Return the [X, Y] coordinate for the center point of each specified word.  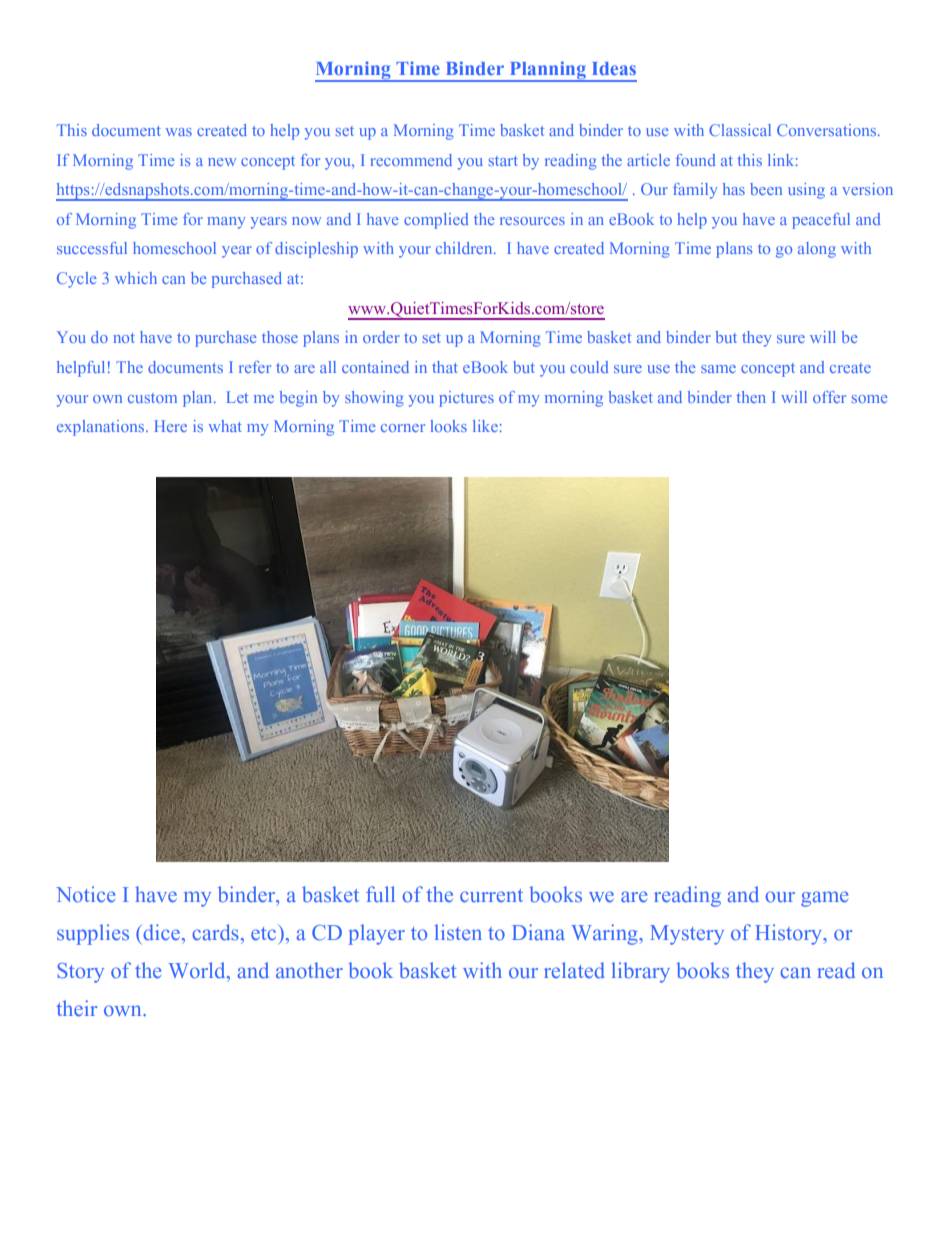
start [503, 161]
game [825, 899]
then [751, 397]
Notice [86, 894]
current [491, 896]
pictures [466, 399]
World [198, 970]
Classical [740, 130]
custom [152, 398]
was [179, 132]
